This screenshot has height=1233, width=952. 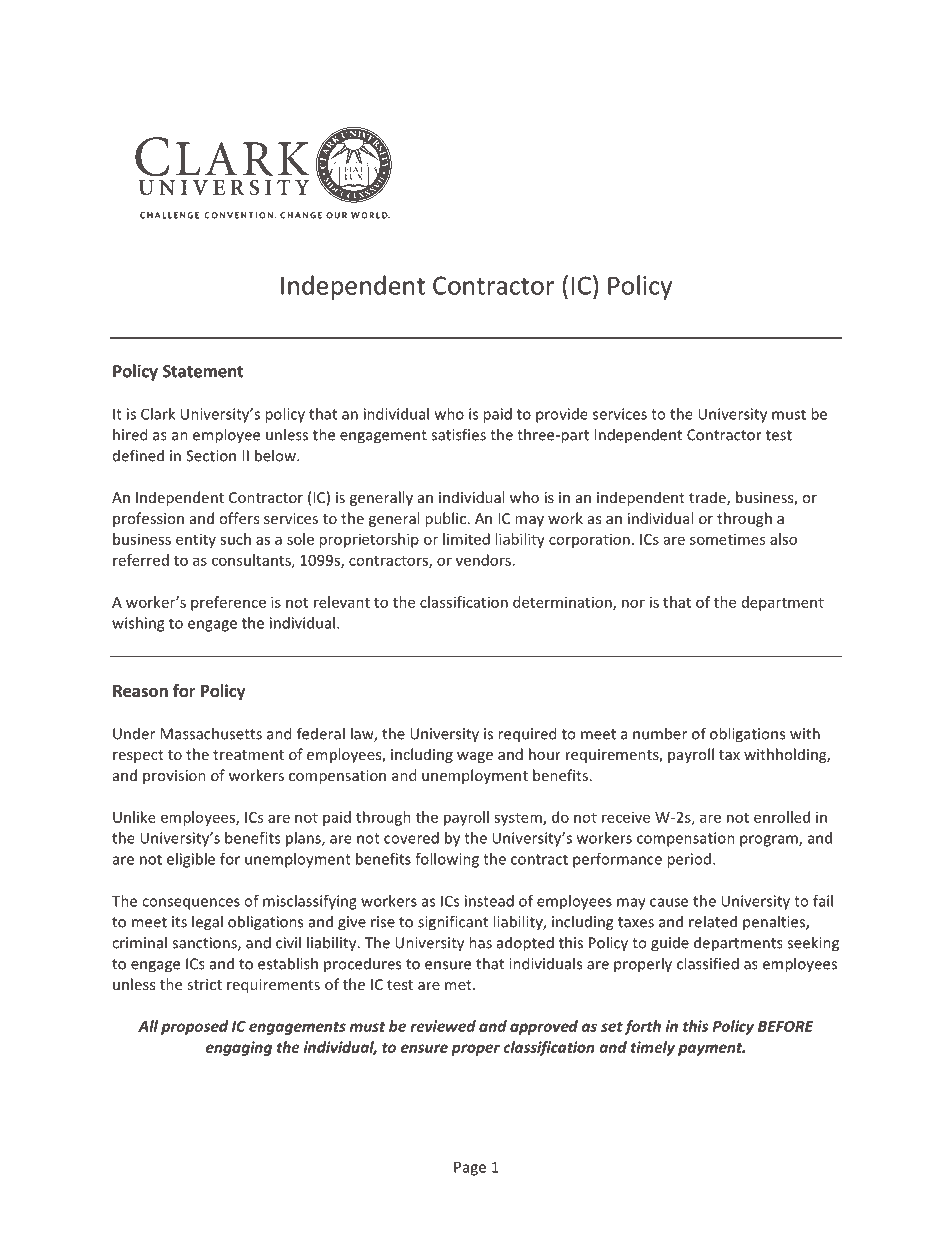 I want to click on provide, so click(x=562, y=415).
